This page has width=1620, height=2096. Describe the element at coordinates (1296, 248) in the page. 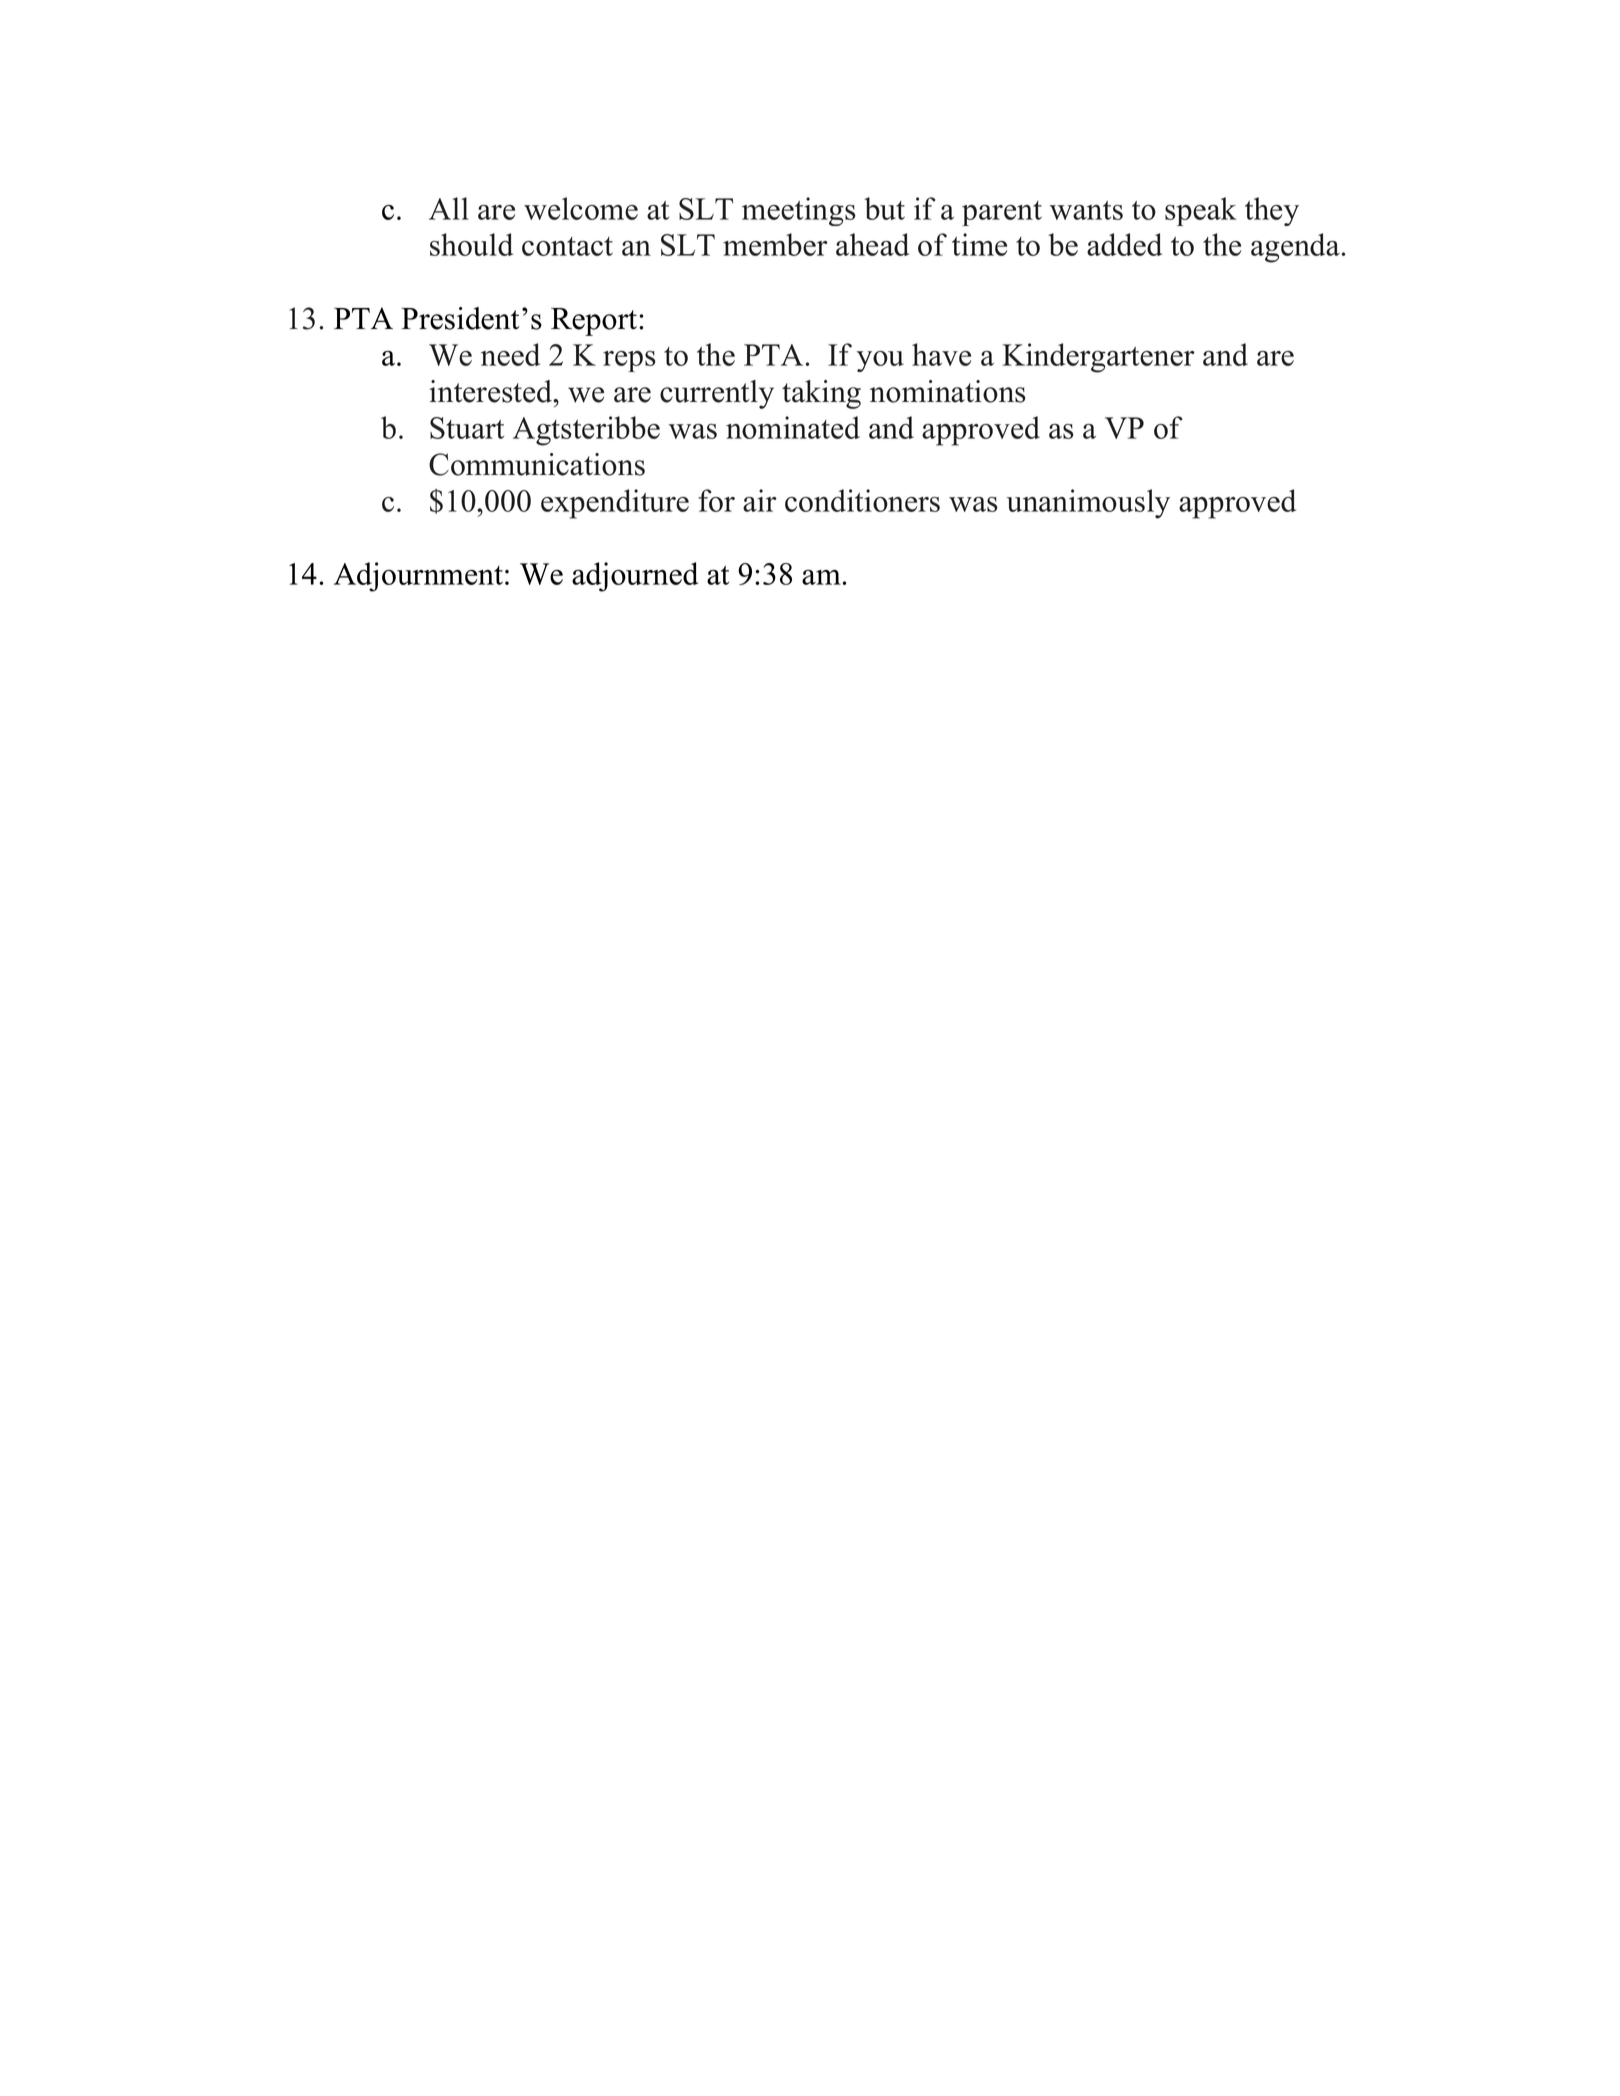

I see `agenda` at that location.
